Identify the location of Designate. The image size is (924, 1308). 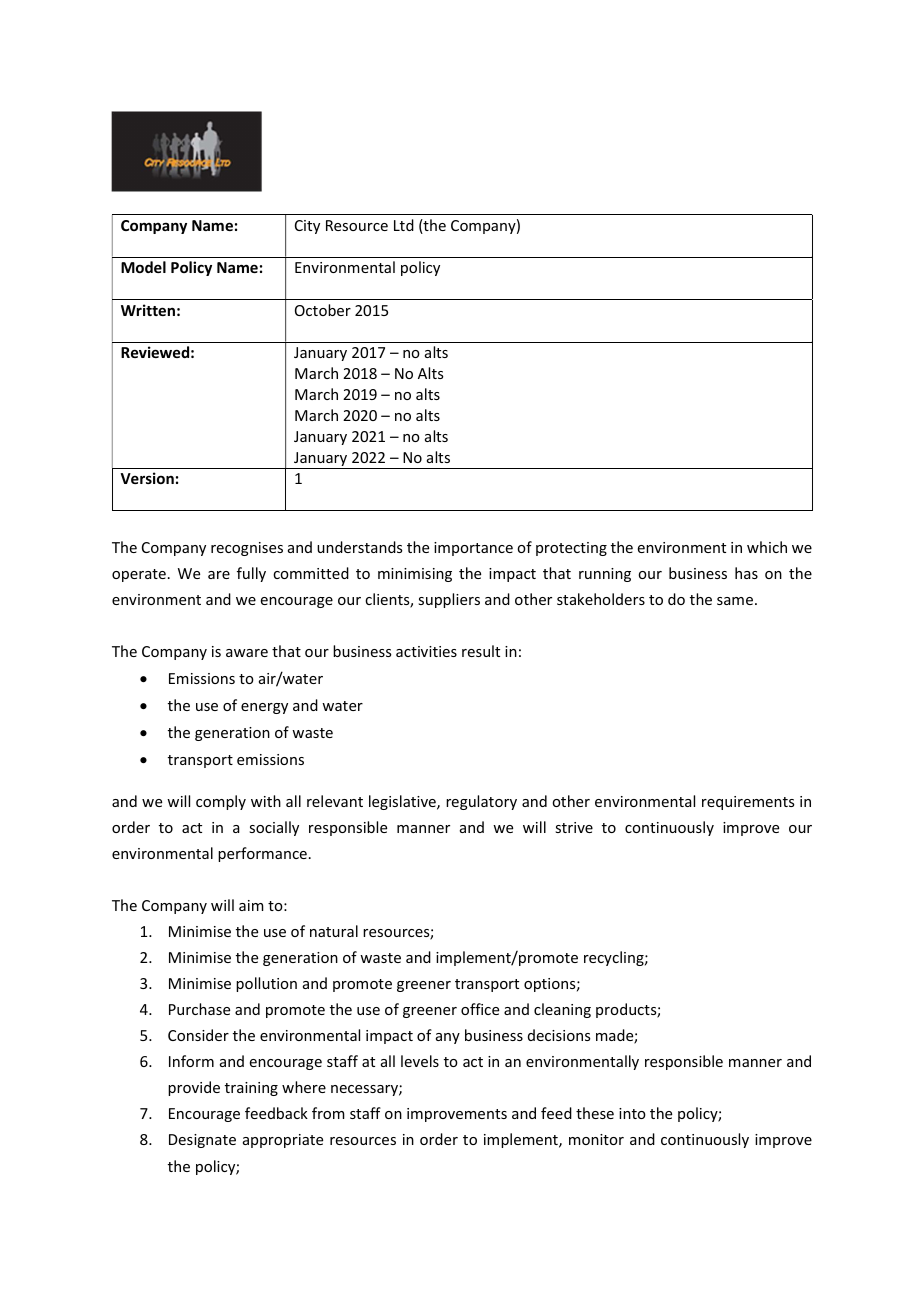
(202, 1141).
